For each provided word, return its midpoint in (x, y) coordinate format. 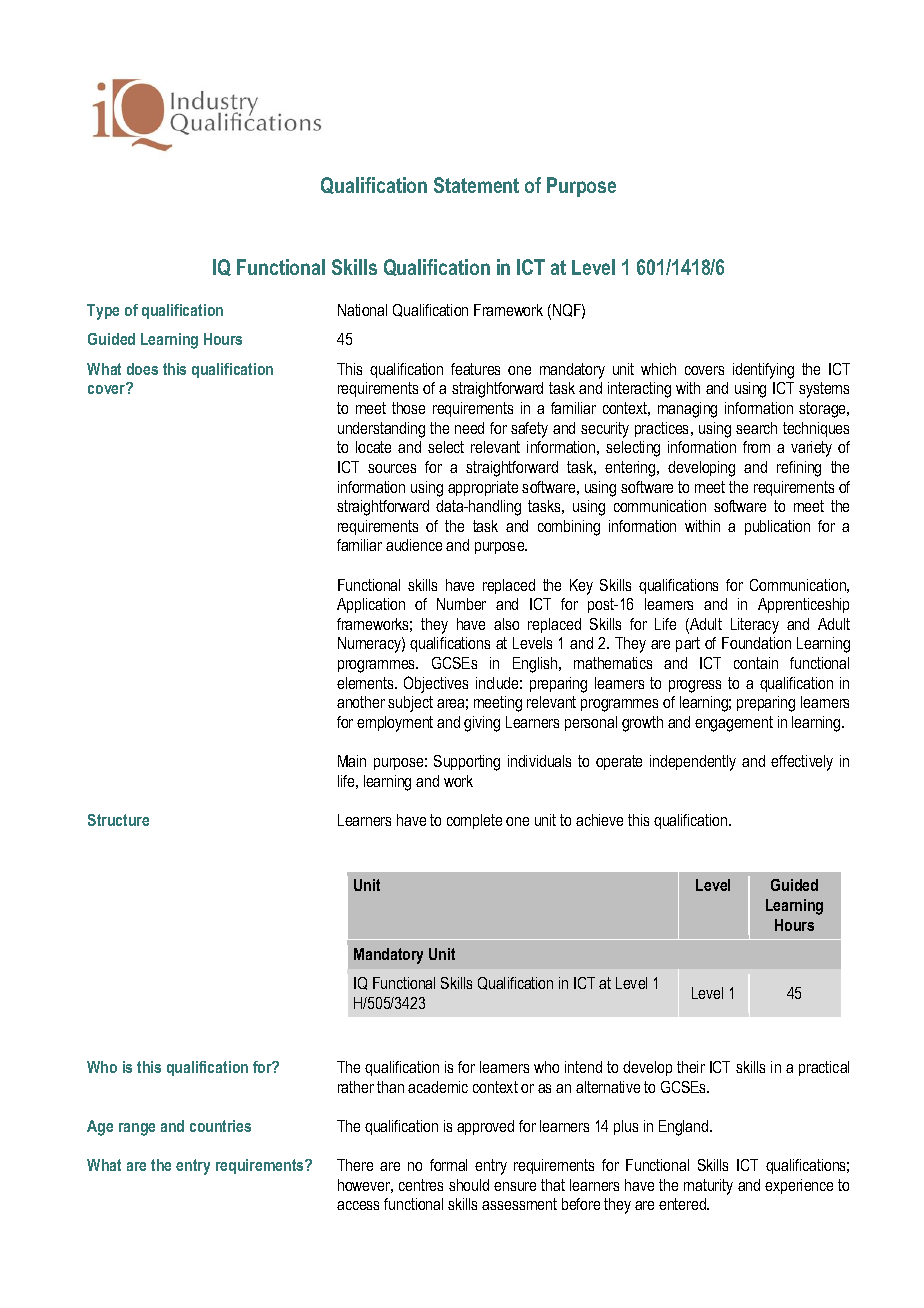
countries (220, 1126)
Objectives (436, 684)
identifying (763, 371)
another (361, 702)
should (469, 1185)
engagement (734, 724)
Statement (476, 185)
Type (103, 312)
